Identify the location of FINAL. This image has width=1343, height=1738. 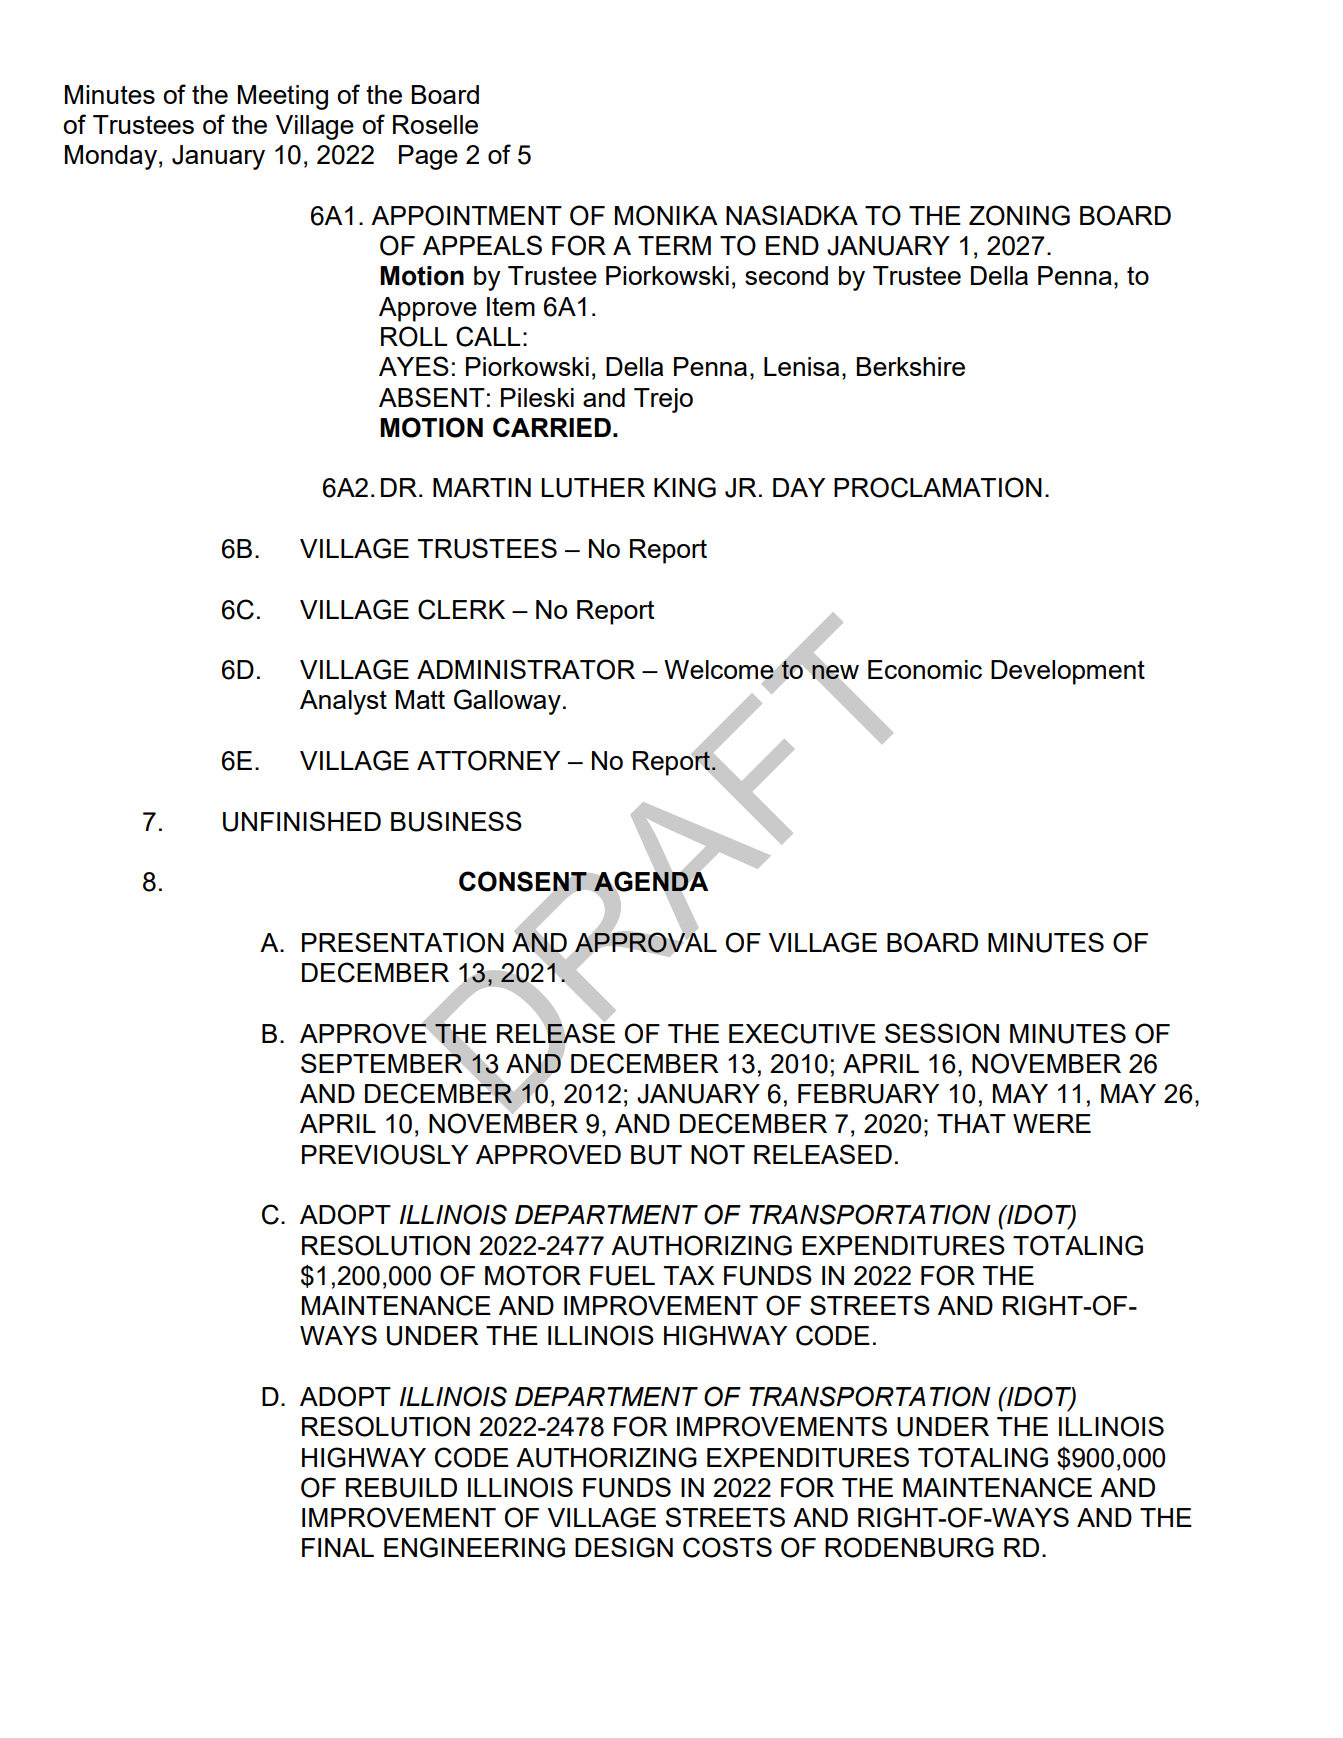
(338, 1547).
